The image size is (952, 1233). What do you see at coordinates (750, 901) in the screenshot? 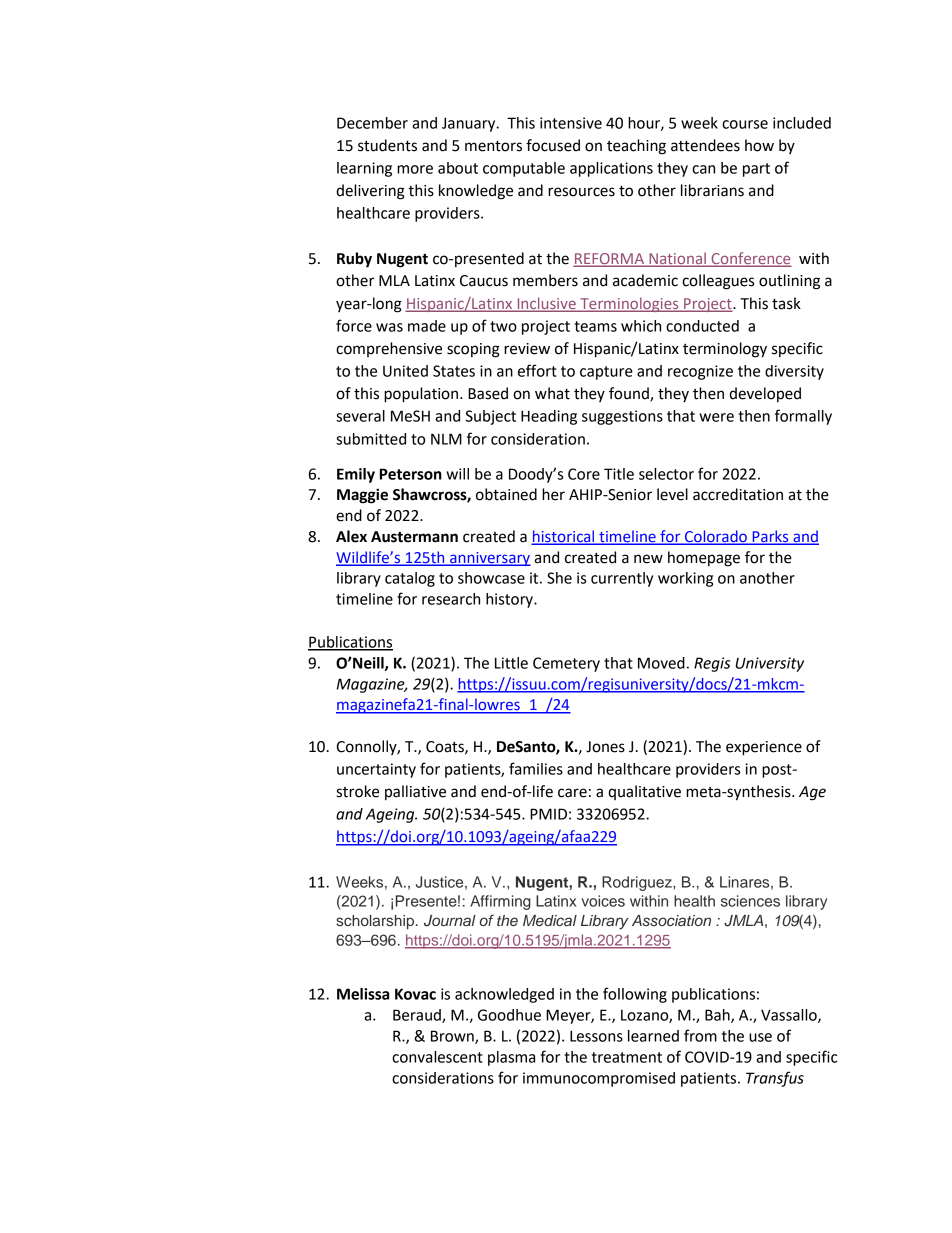
I see `sciences` at bounding box center [750, 901].
